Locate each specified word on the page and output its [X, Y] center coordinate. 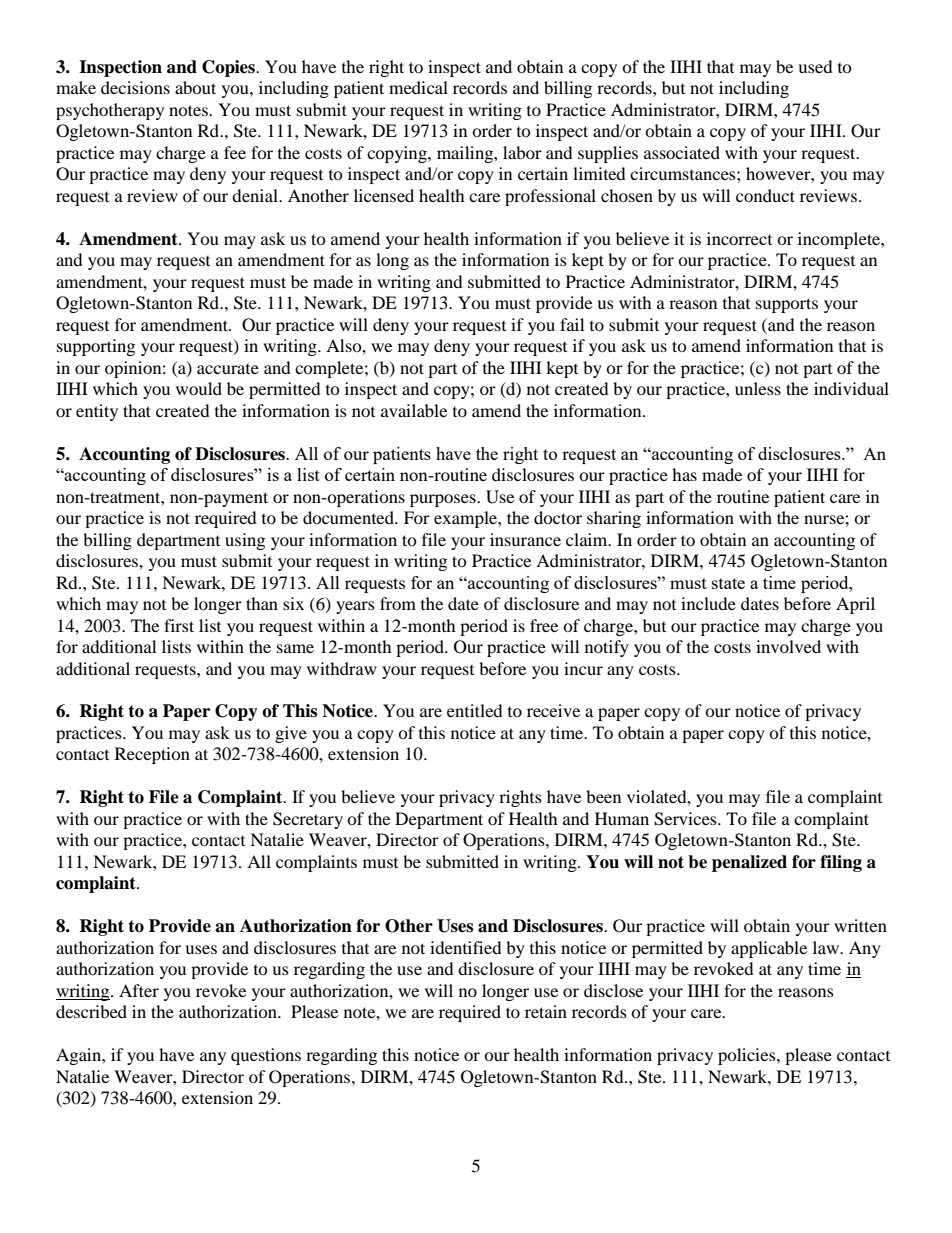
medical [418, 87]
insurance [525, 539]
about [195, 87]
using [245, 541]
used [815, 66]
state [728, 583]
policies [748, 1056]
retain [546, 1011]
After [139, 990]
